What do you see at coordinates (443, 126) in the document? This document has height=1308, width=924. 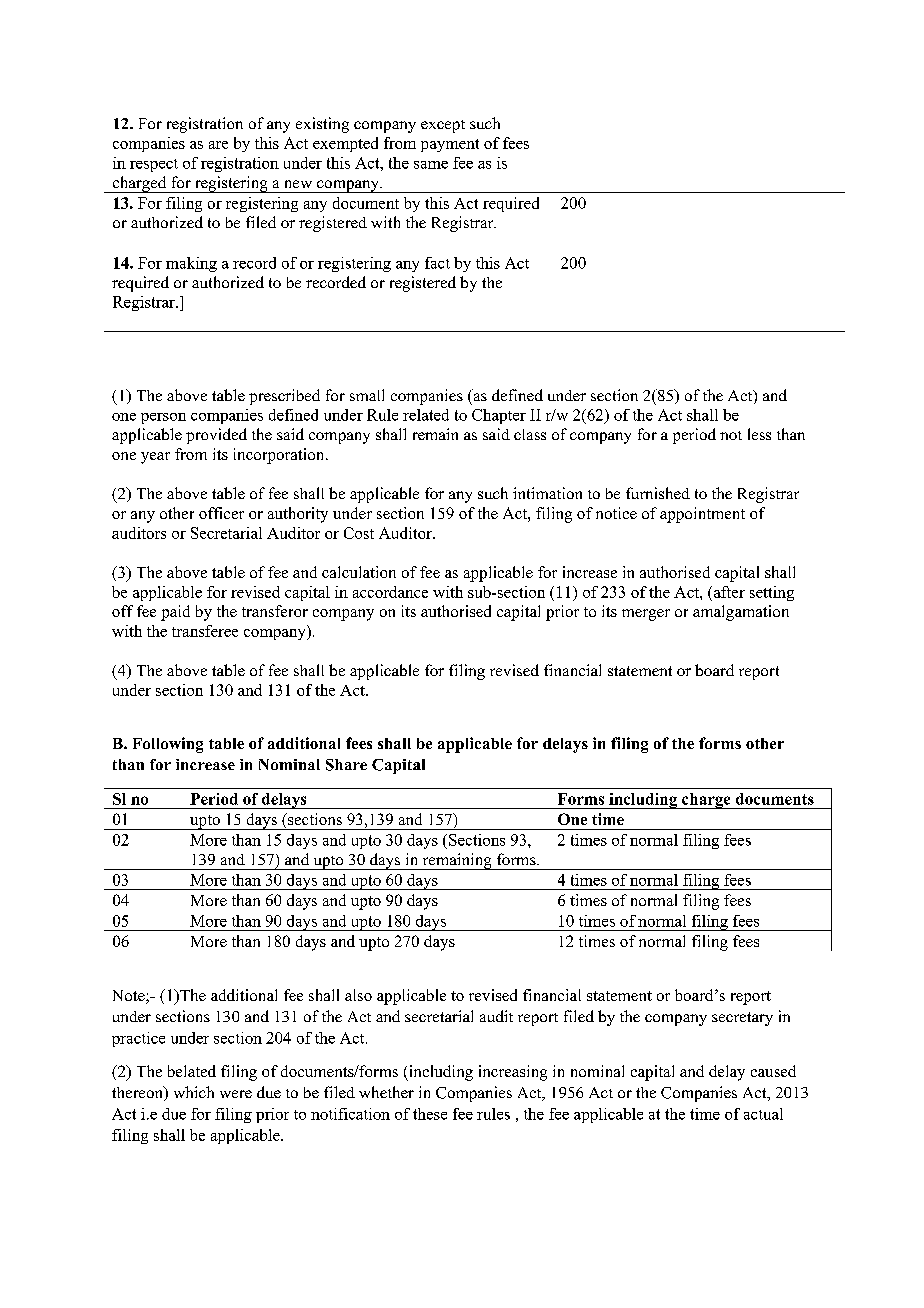 I see `except` at bounding box center [443, 126].
